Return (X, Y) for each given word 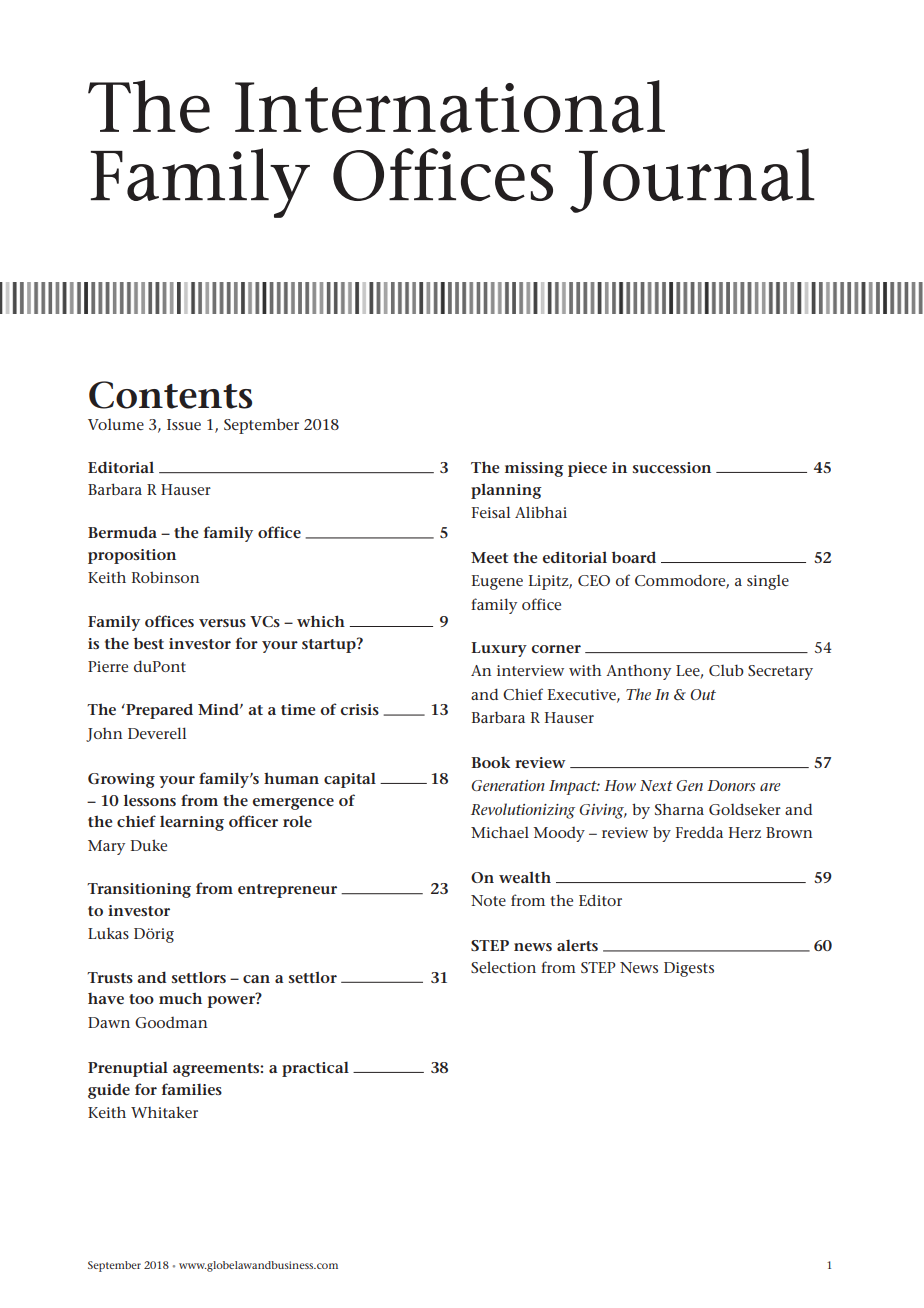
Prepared (158, 711)
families (192, 1089)
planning (506, 491)
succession (672, 468)
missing (534, 469)
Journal (692, 180)
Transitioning (139, 890)
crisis (360, 709)
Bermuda (122, 532)
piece (587, 469)
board (634, 557)
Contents (170, 395)
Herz (745, 832)
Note (488, 900)
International (450, 106)
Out (703, 694)
